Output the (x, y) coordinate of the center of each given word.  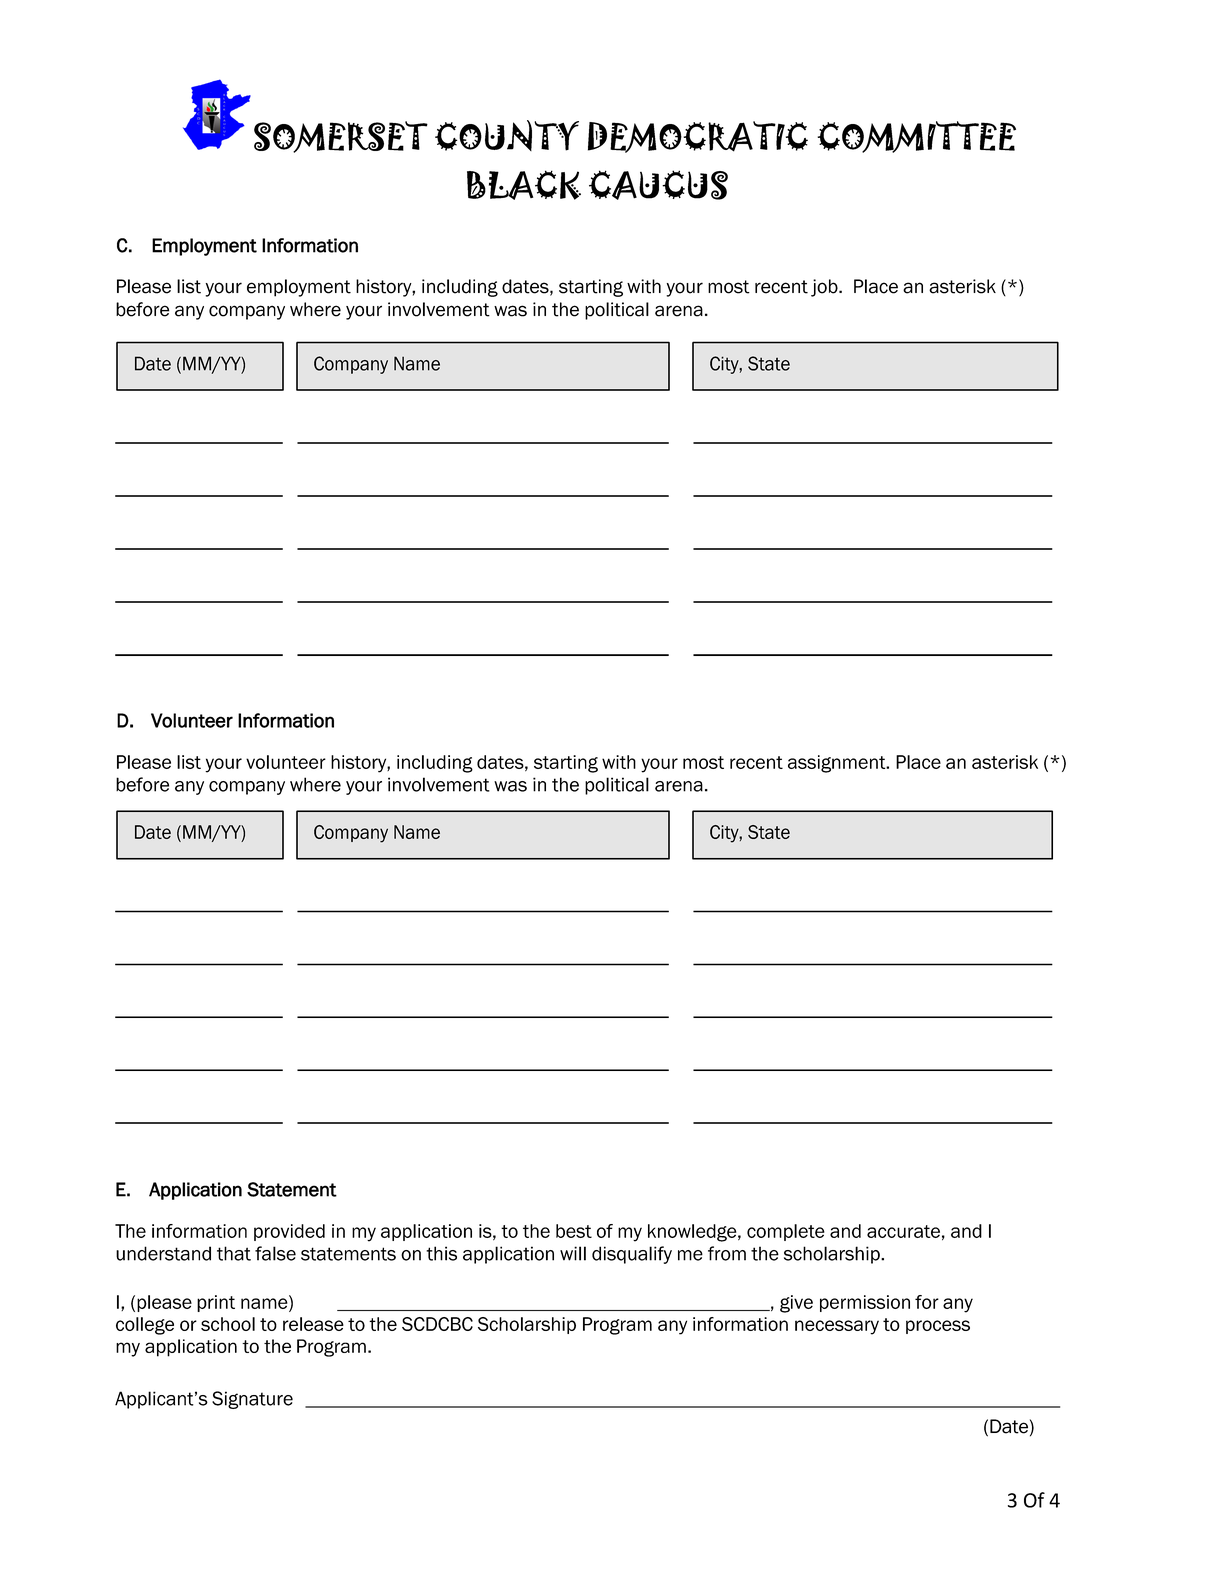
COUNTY (507, 135)
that (234, 1253)
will (573, 1253)
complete (786, 1232)
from (727, 1253)
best (574, 1231)
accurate (903, 1231)
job (825, 288)
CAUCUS (658, 185)
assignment (838, 764)
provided (289, 1232)
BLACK (524, 185)
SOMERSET (341, 137)
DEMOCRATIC (698, 137)
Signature (252, 1400)
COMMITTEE (917, 137)
